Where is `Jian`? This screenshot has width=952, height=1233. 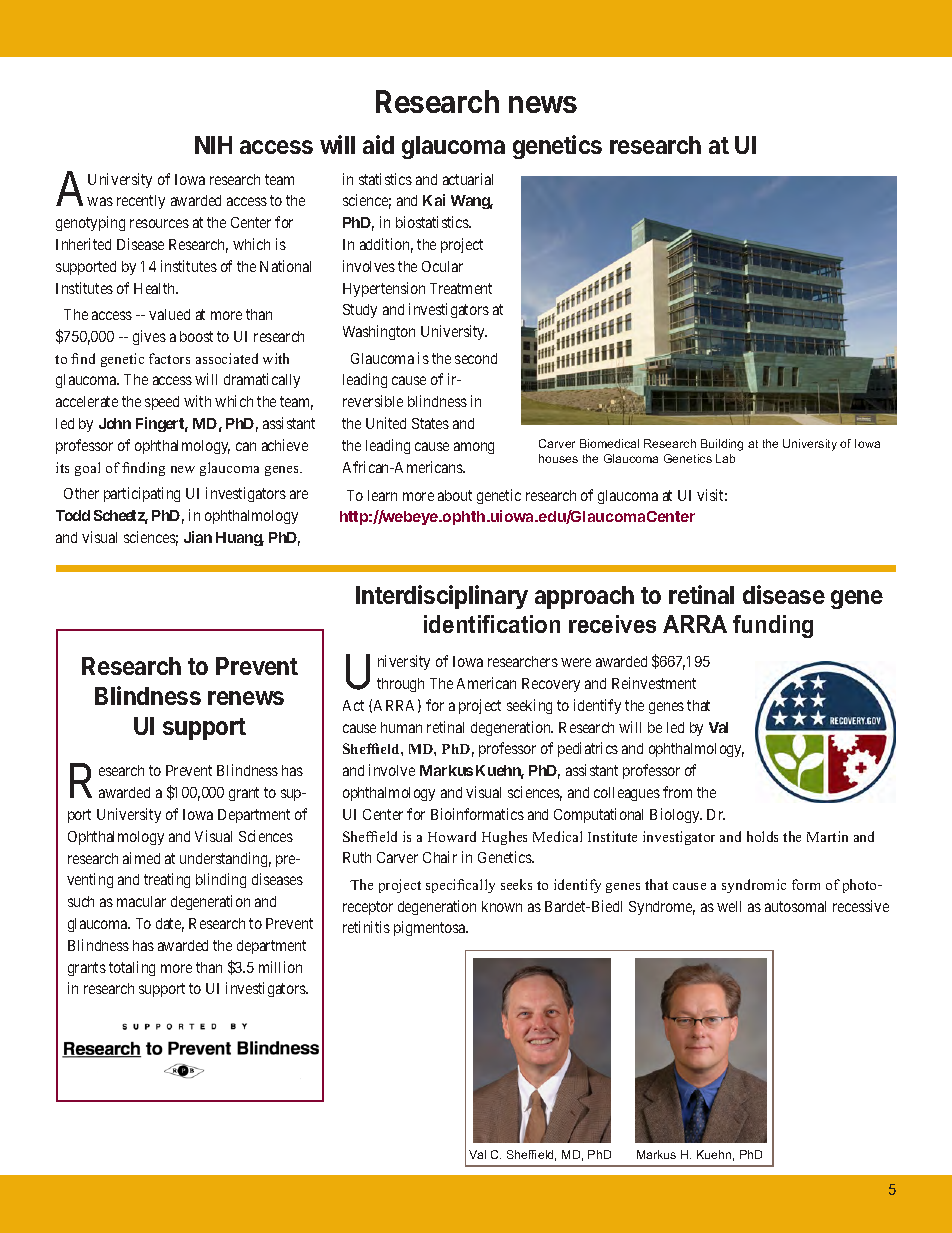
Jian is located at coordinates (198, 537).
